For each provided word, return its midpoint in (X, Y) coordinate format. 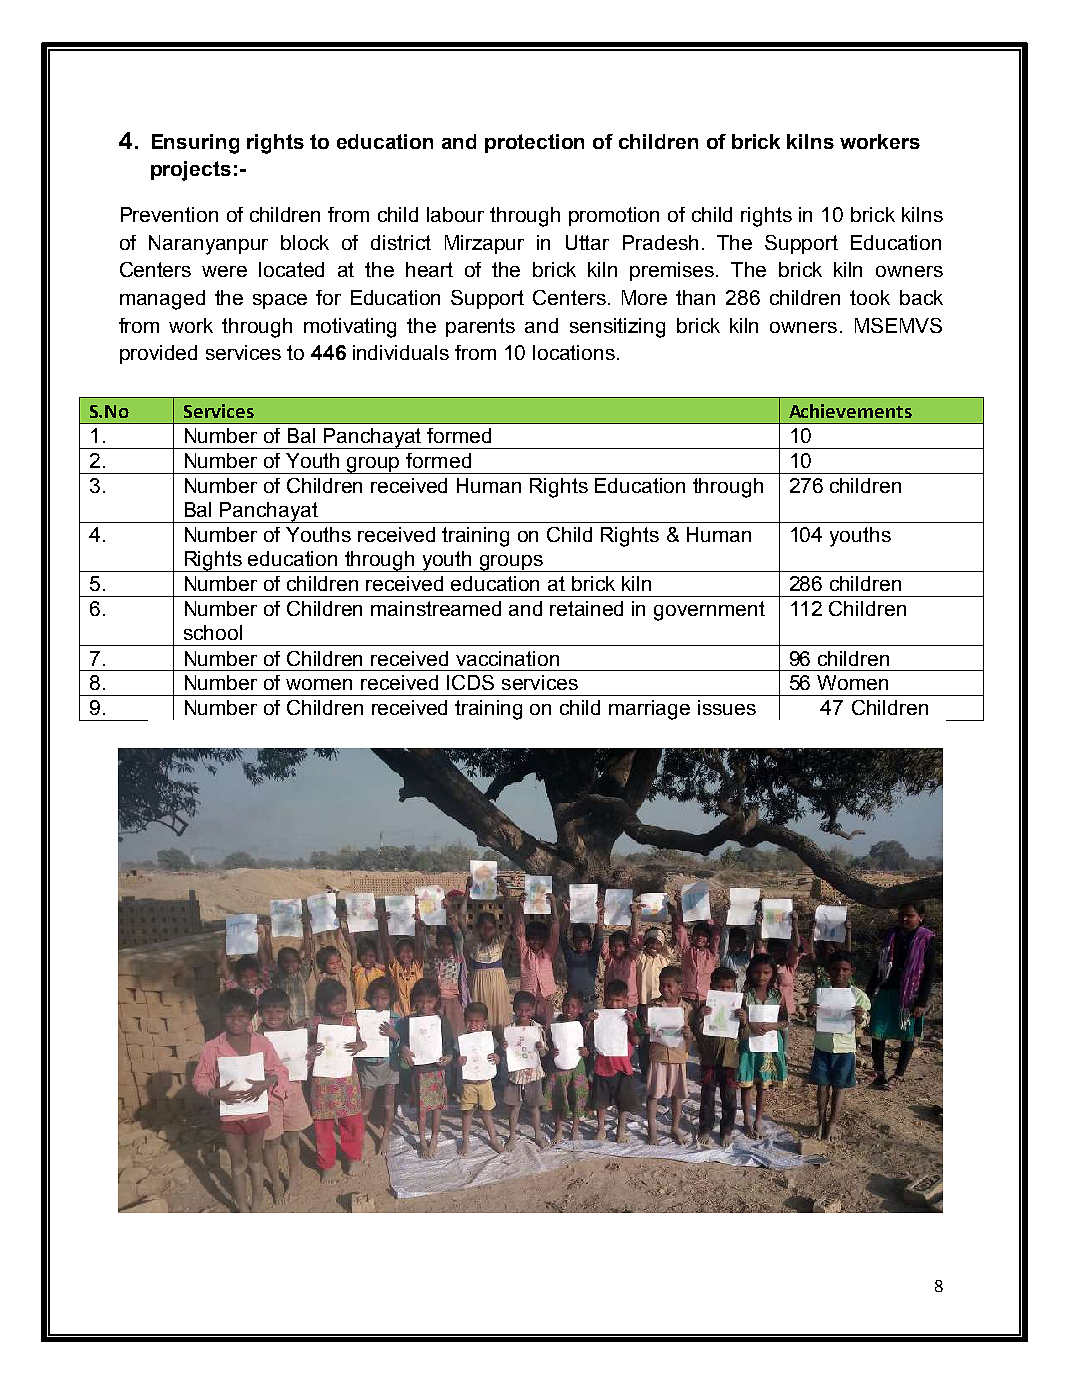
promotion (614, 216)
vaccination (507, 658)
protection (534, 143)
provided (158, 354)
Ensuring (195, 144)
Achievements (850, 411)
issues (727, 707)
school (213, 632)
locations (574, 352)
